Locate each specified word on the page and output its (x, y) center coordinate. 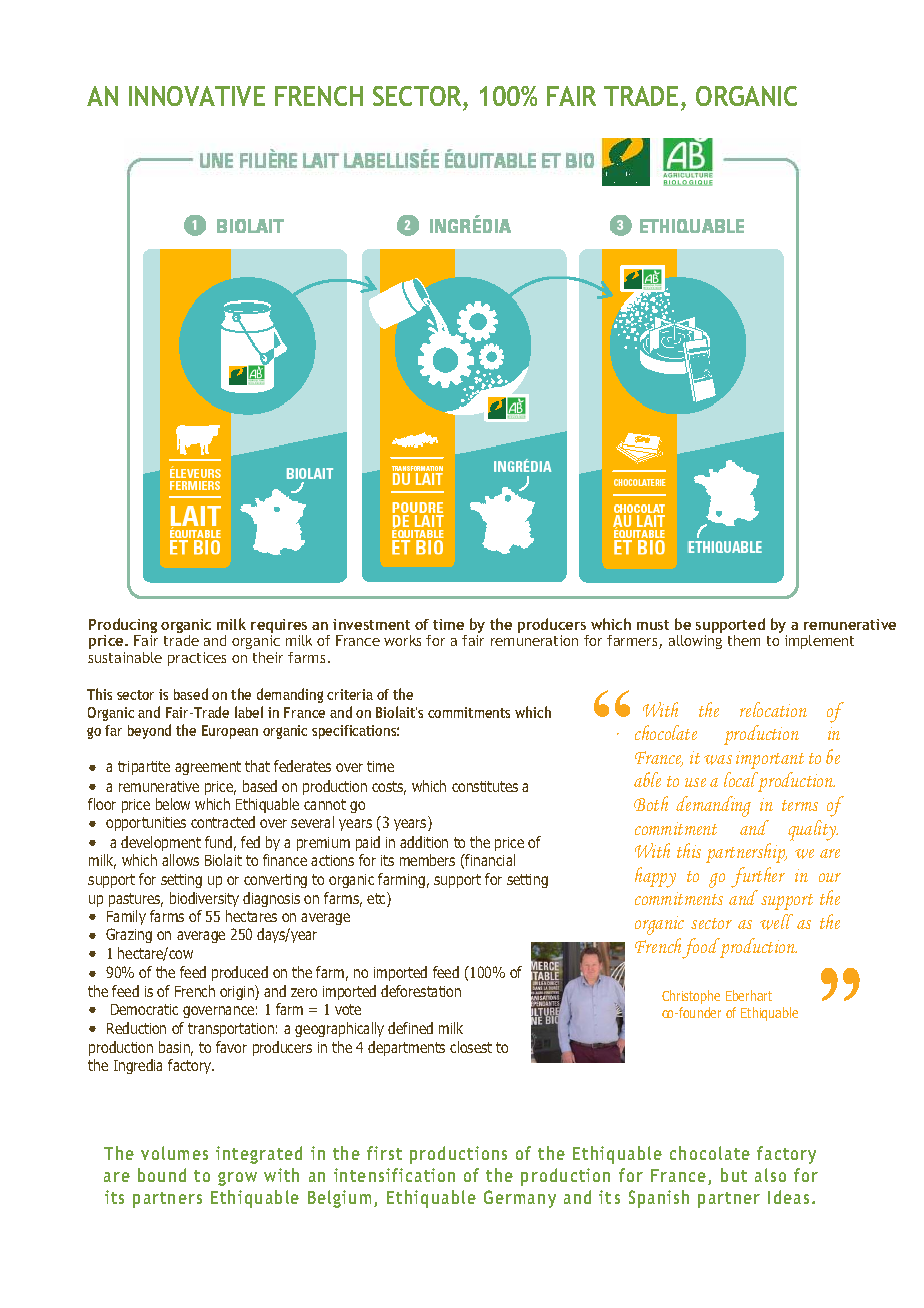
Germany (520, 1199)
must (653, 625)
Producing (123, 627)
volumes (174, 1153)
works (402, 640)
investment (371, 624)
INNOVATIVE (197, 96)
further (758, 877)
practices (197, 659)
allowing (695, 642)
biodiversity (204, 899)
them (744, 640)
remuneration (534, 640)
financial (489, 860)
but (734, 1175)
